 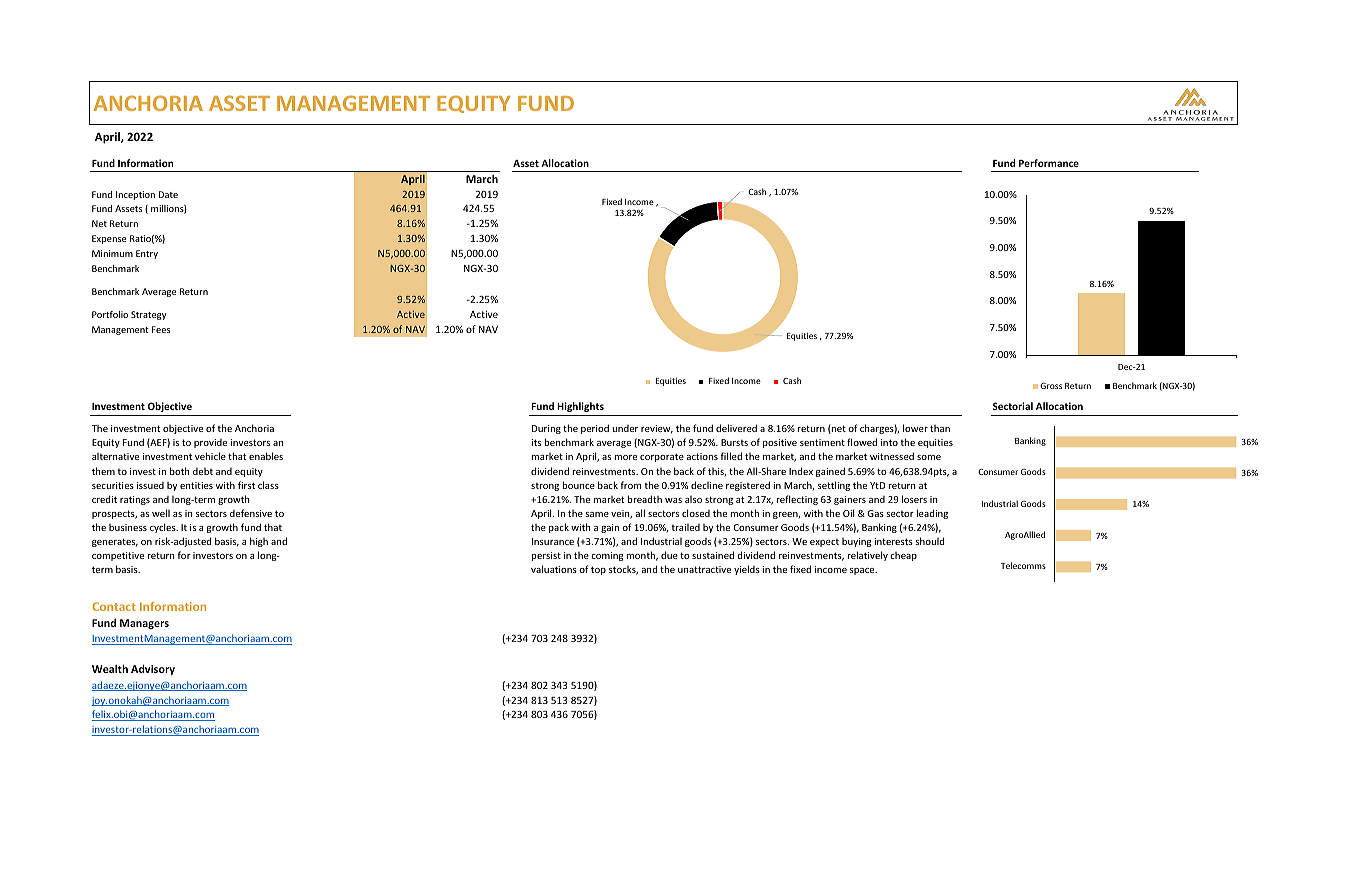 What do you see at coordinates (598, 570) in the screenshot?
I see `top` at bounding box center [598, 570].
